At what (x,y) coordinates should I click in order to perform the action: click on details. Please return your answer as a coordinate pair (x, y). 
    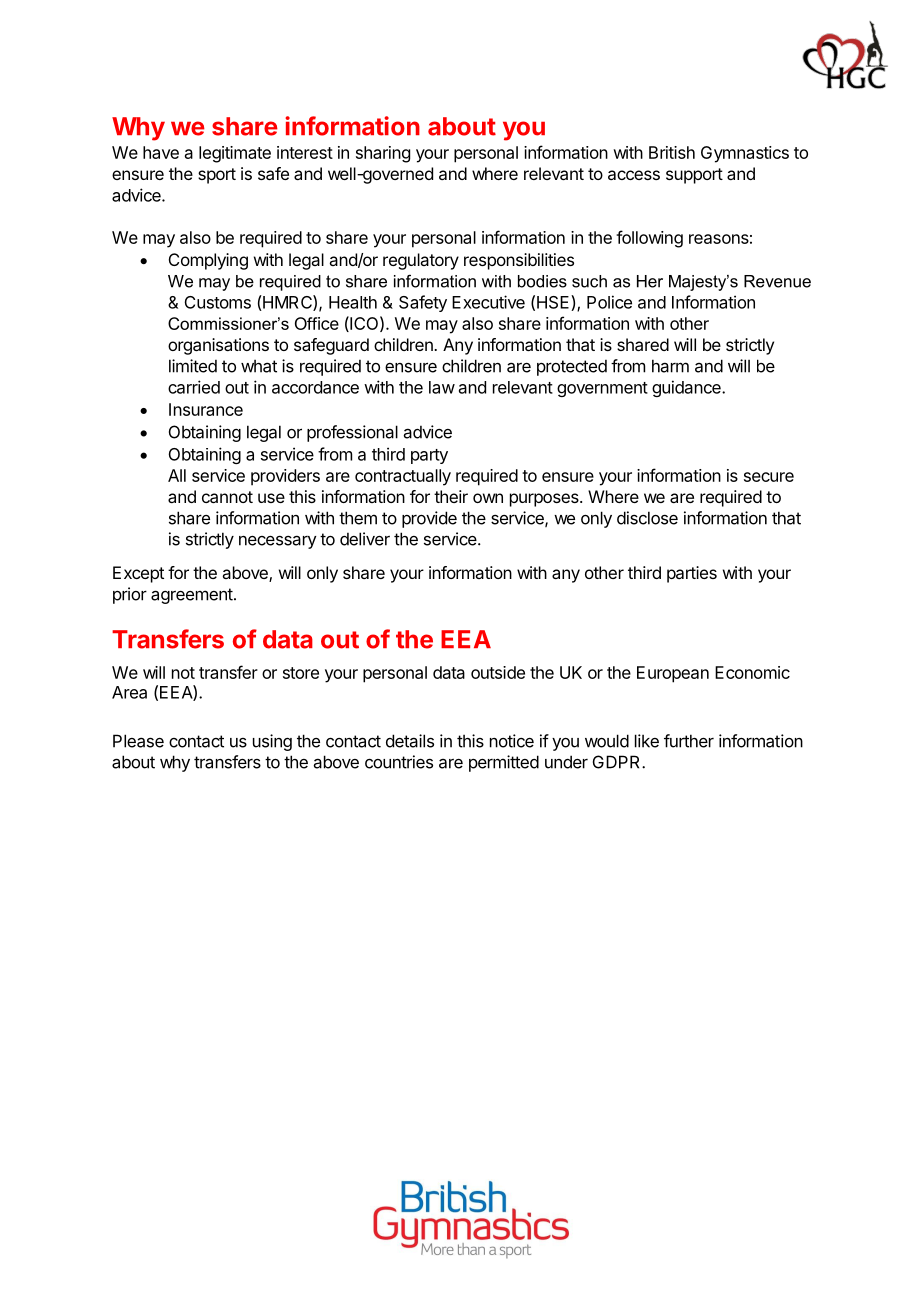
    Looking at the image, I should click on (410, 741).
